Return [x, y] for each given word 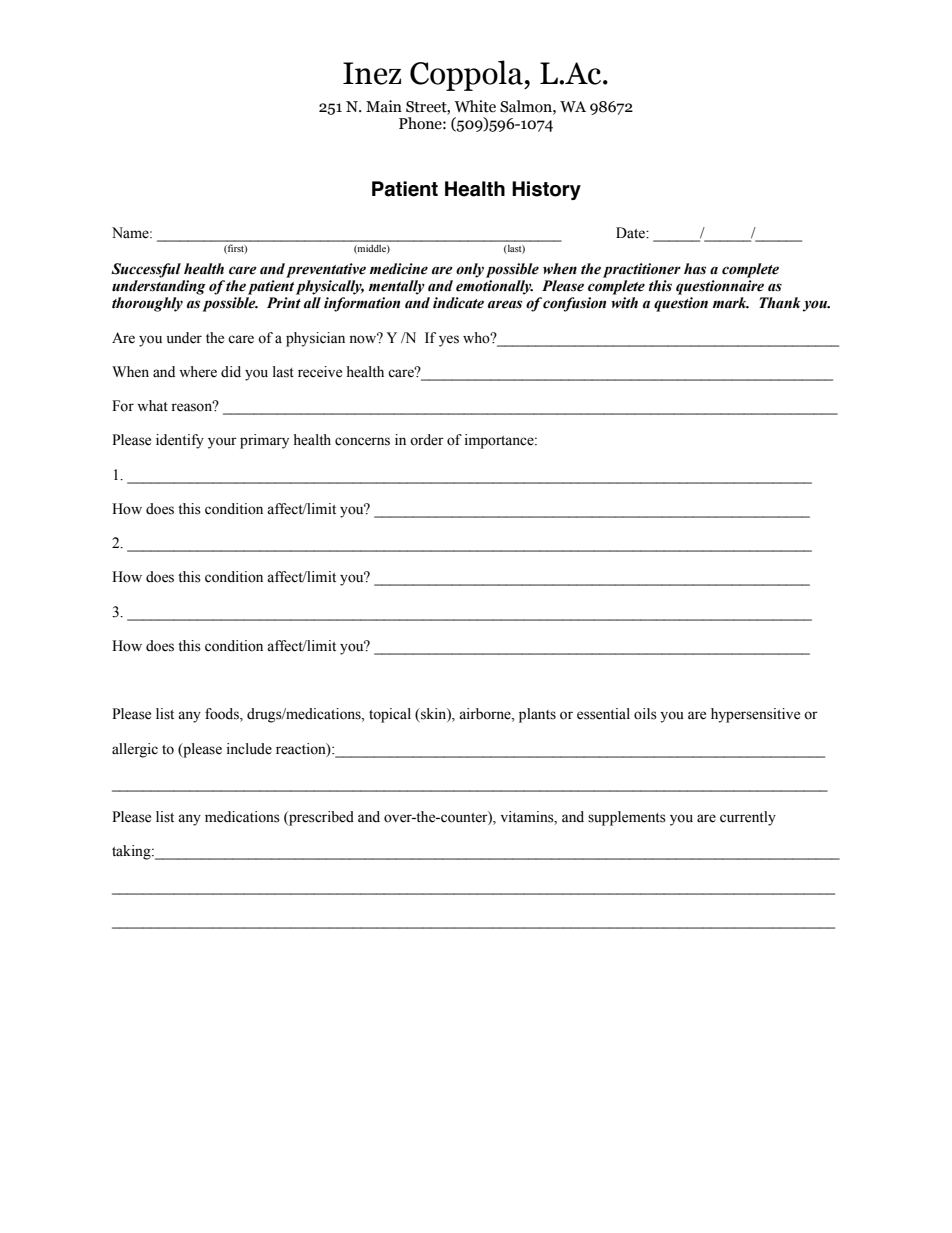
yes [449, 341]
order [427, 440]
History [546, 190]
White [475, 106]
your [222, 443]
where [198, 372]
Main [384, 106]
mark [731, 303]
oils [645, 714]
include [249, 749]
